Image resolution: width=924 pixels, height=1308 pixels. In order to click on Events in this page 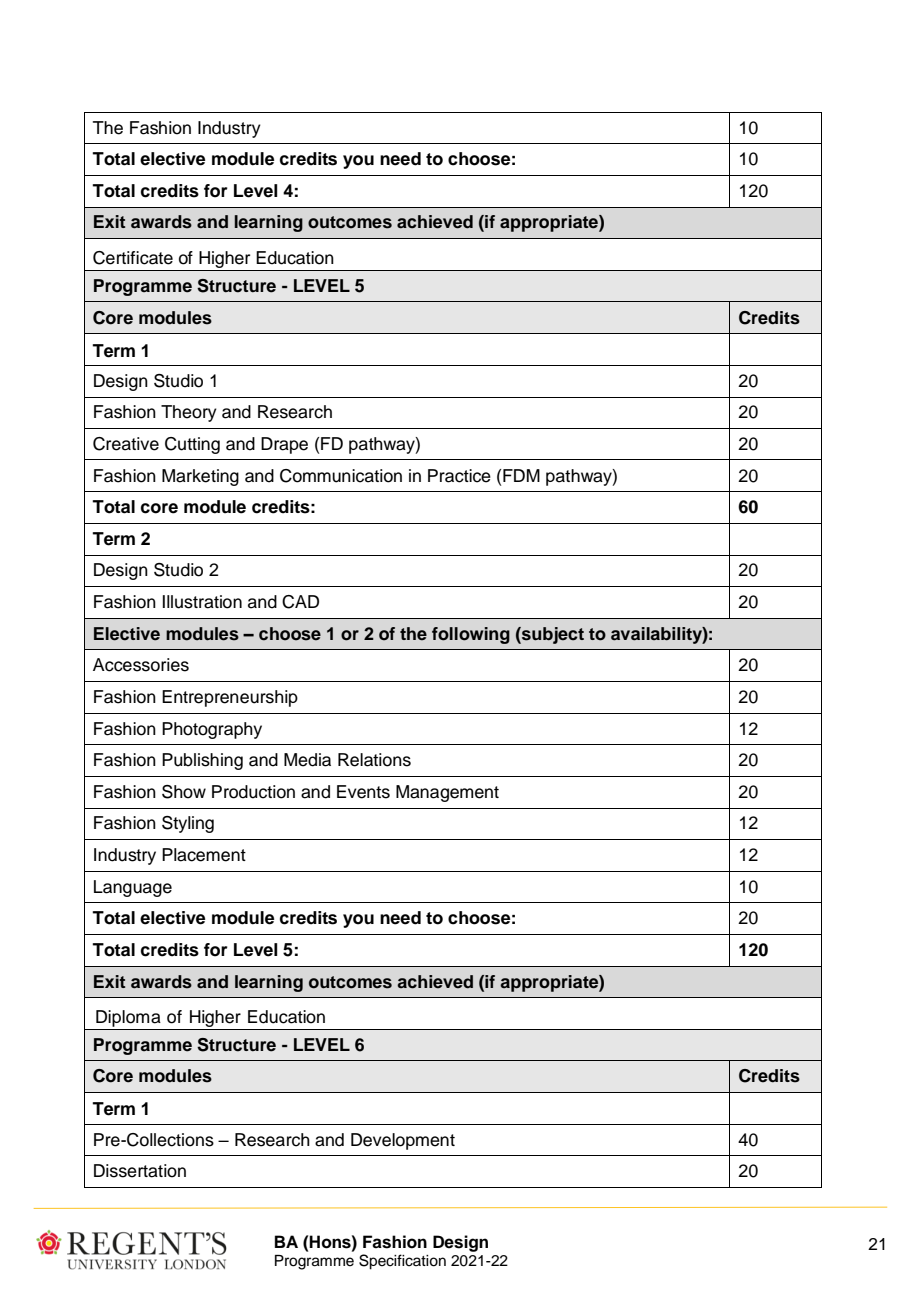, I will do `click(363, 792)`.
